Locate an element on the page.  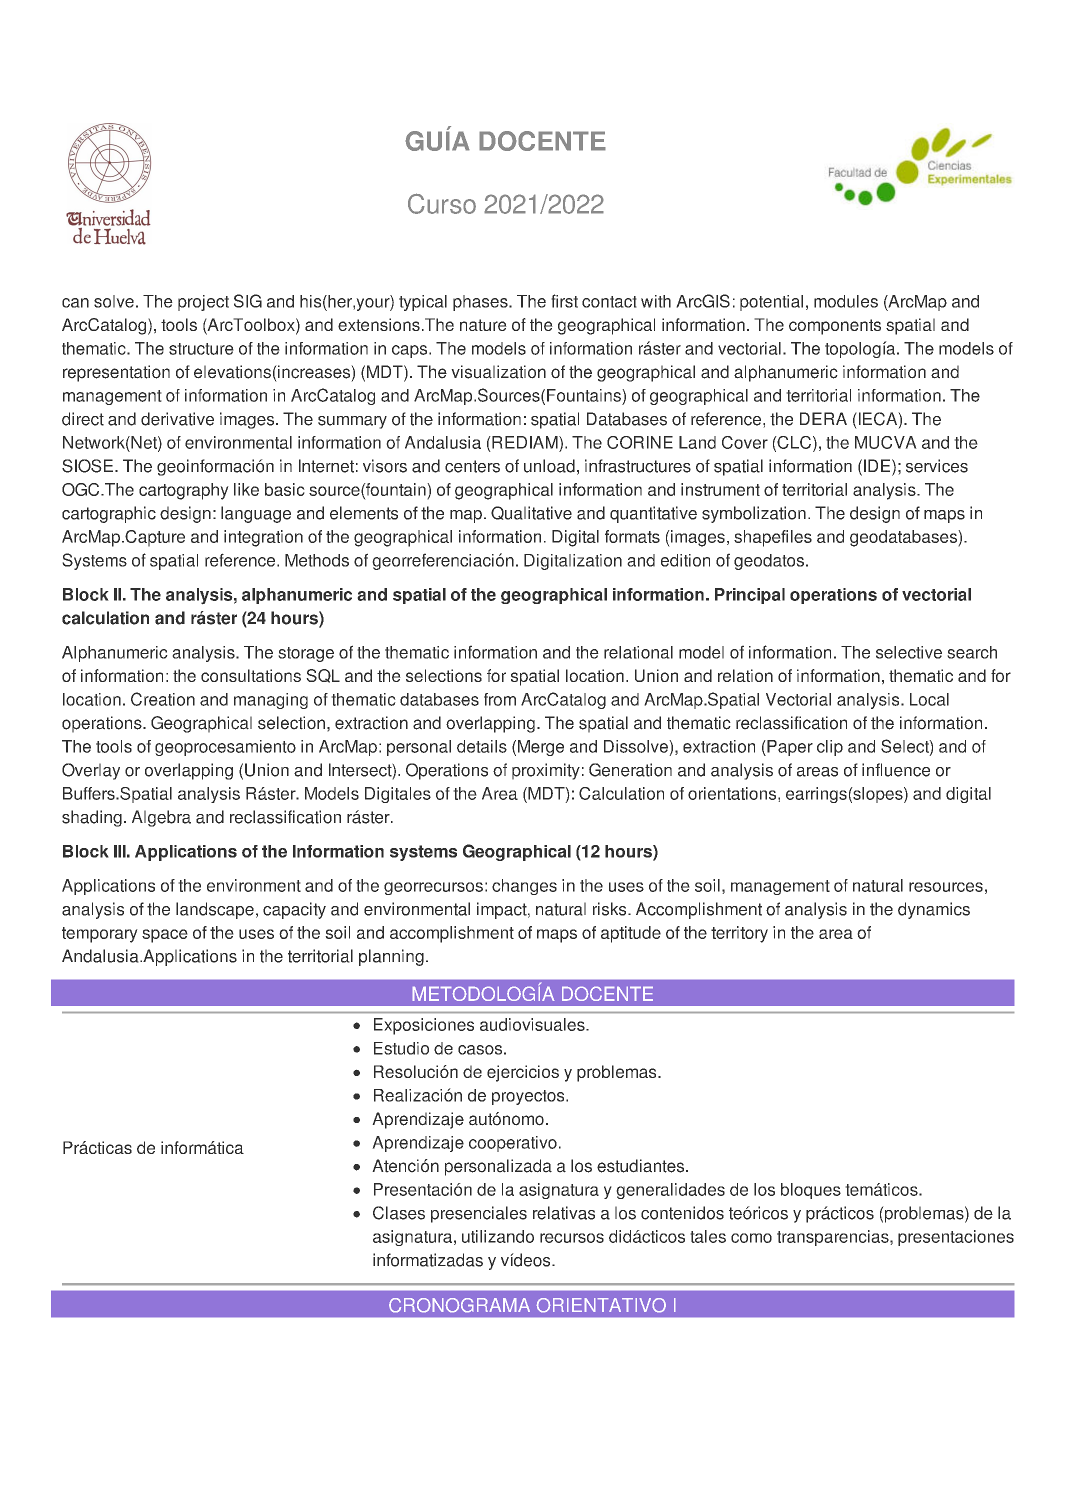
dynamics is located at coordinates (934, 910).
